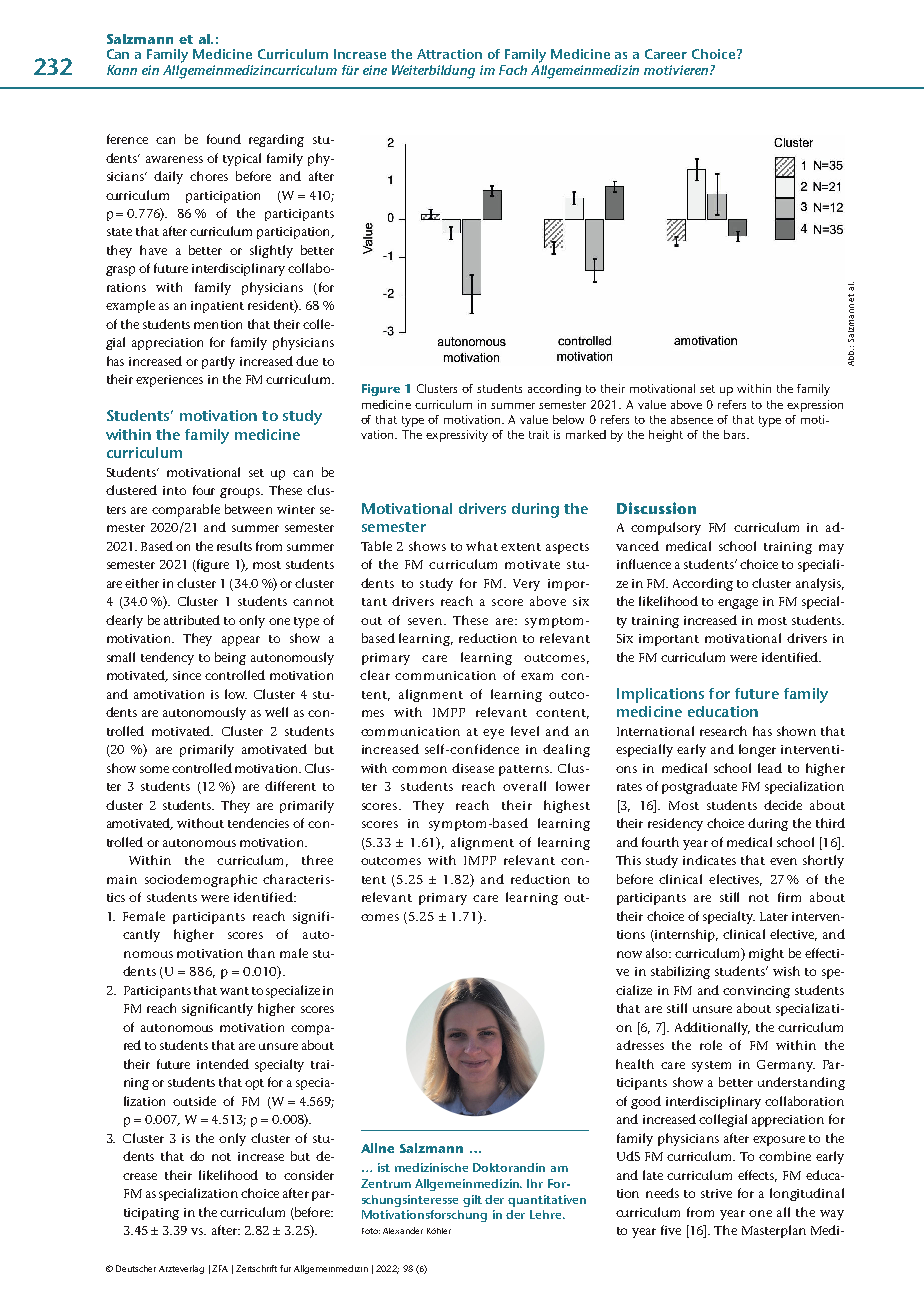  I want to click on expression, so click(815, 406).
